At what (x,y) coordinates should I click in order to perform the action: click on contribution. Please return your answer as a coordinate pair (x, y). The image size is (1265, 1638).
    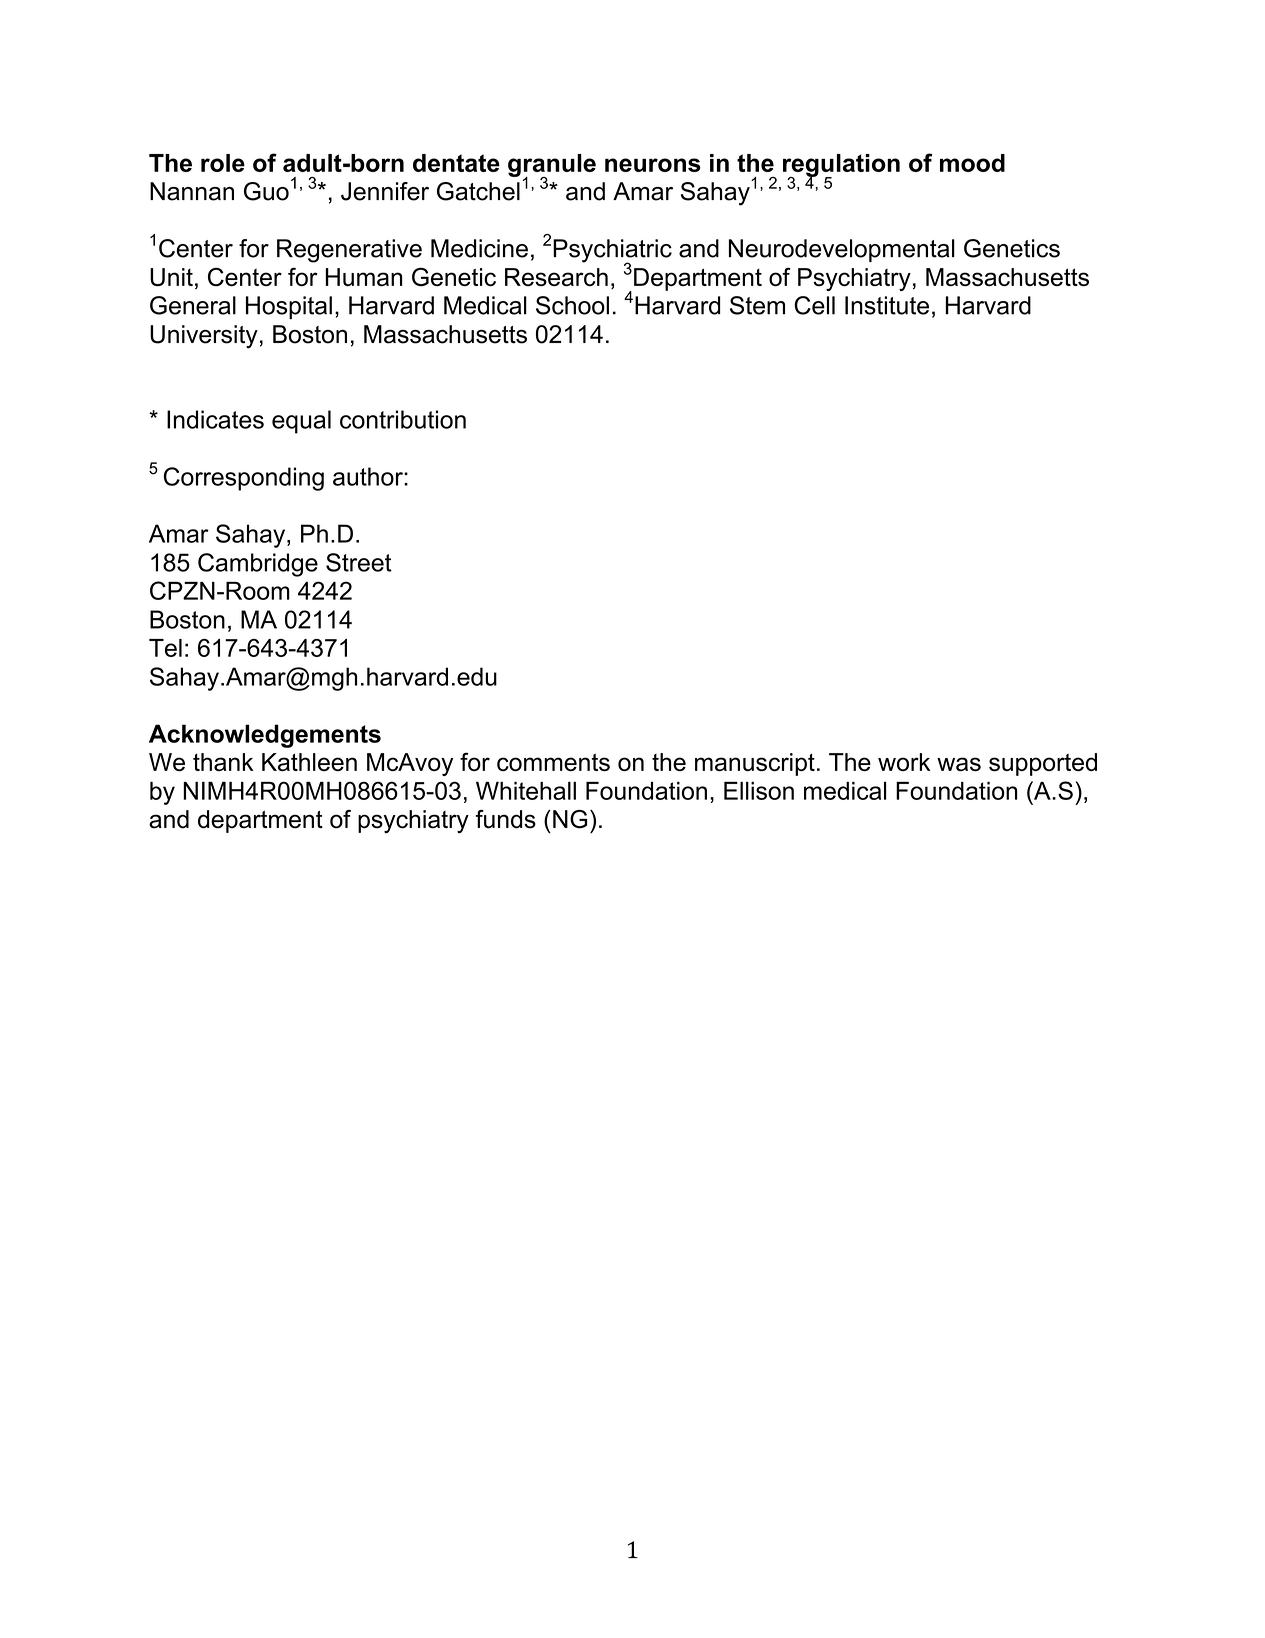
    Looking at the image, I should click on (403, 419).
